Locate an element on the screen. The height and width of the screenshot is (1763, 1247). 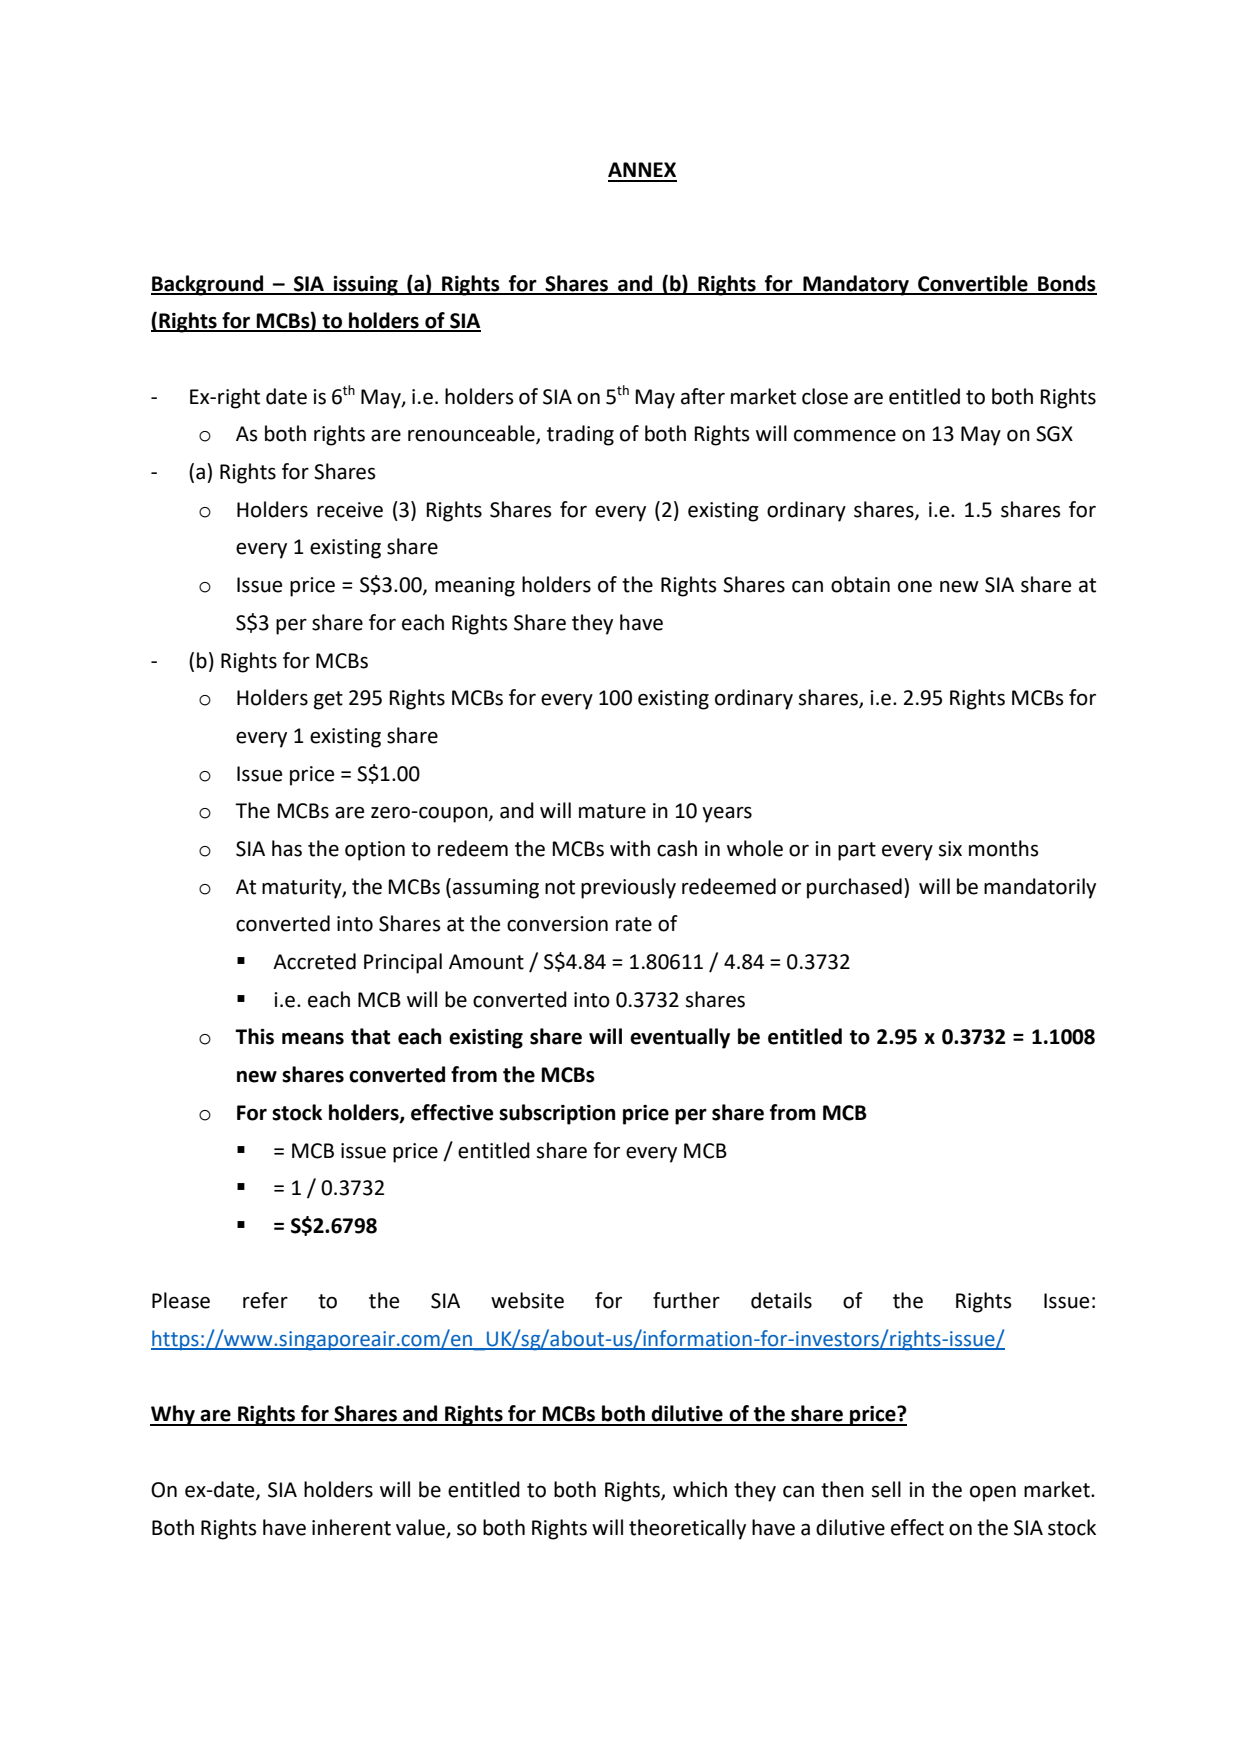
subscription is located at coordinates (557, 1114).
